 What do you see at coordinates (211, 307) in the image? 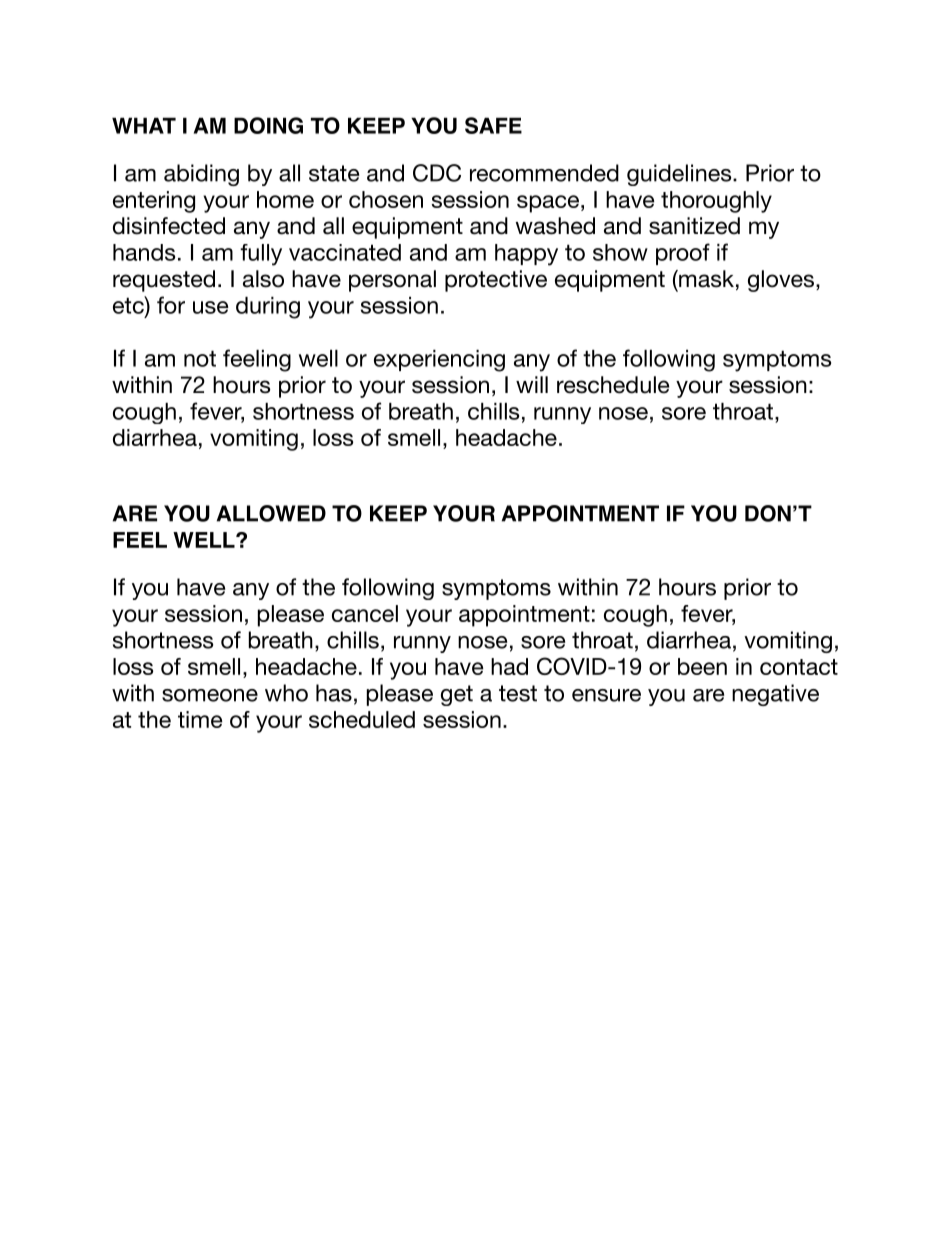
I see `use` at bounding box center [211, 307].
